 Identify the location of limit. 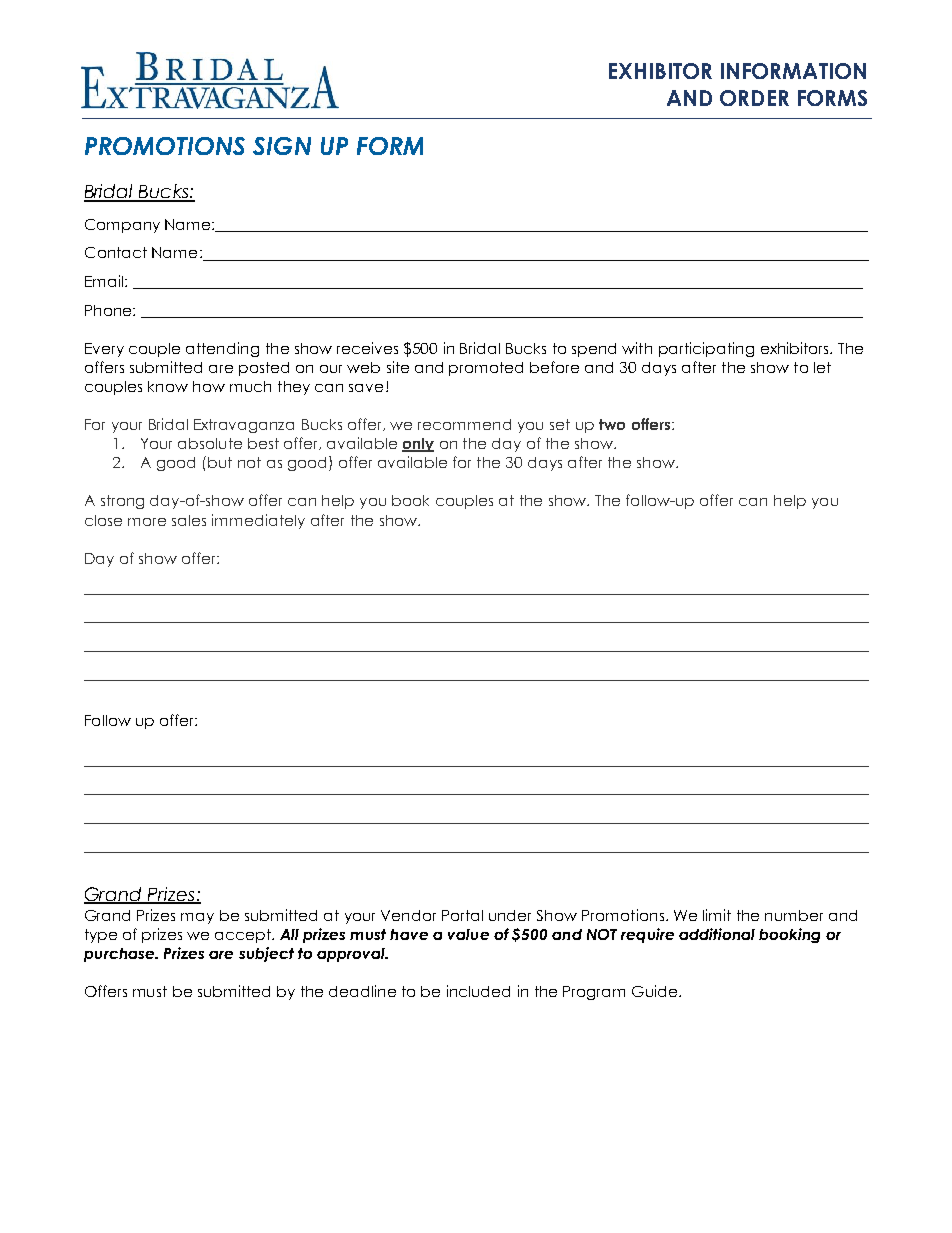
(717, 915).
